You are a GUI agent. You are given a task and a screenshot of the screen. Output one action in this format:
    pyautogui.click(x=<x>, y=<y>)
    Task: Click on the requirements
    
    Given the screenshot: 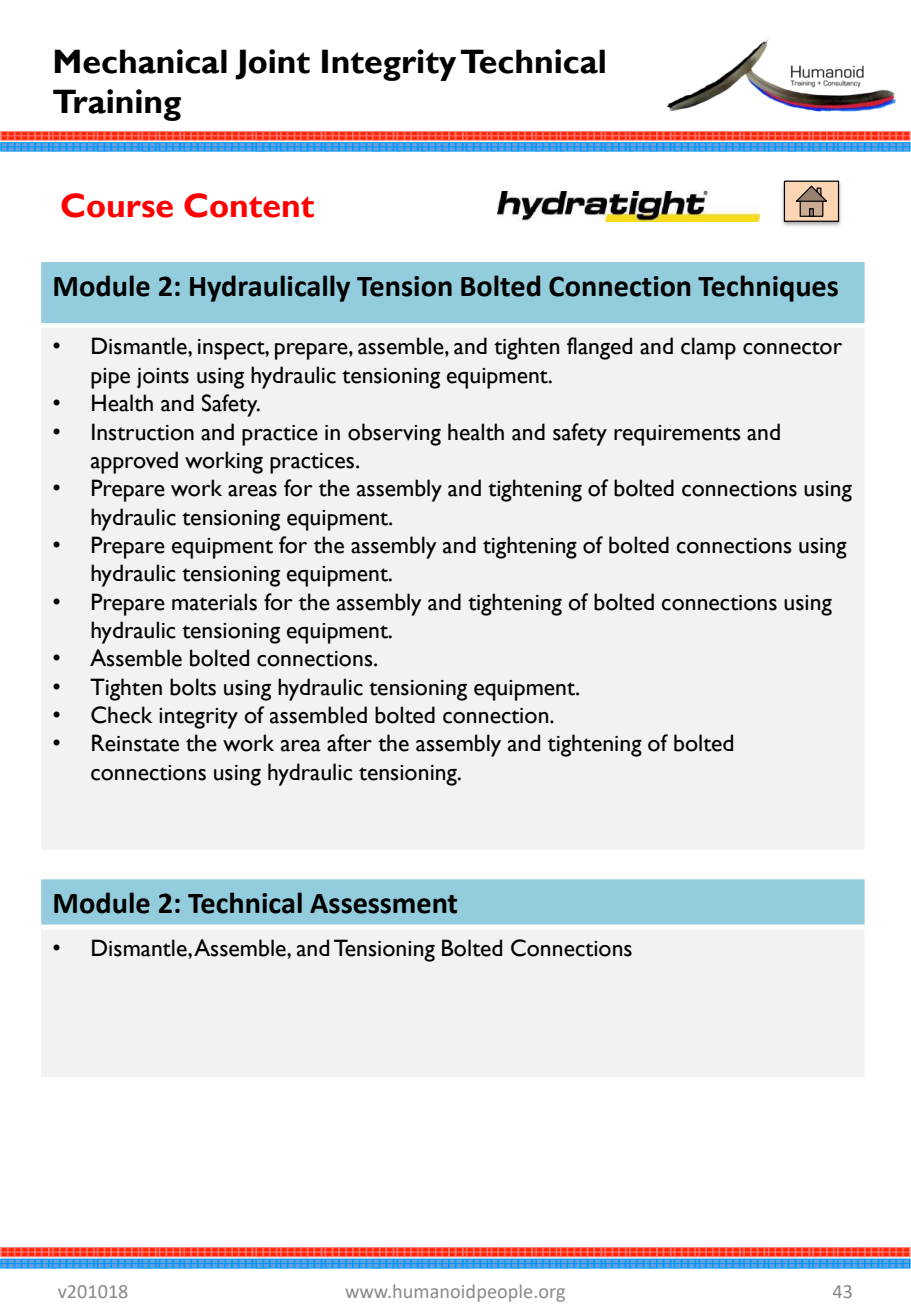 What is the action you would take?
    pyautogui.click(x=677, y=435)
